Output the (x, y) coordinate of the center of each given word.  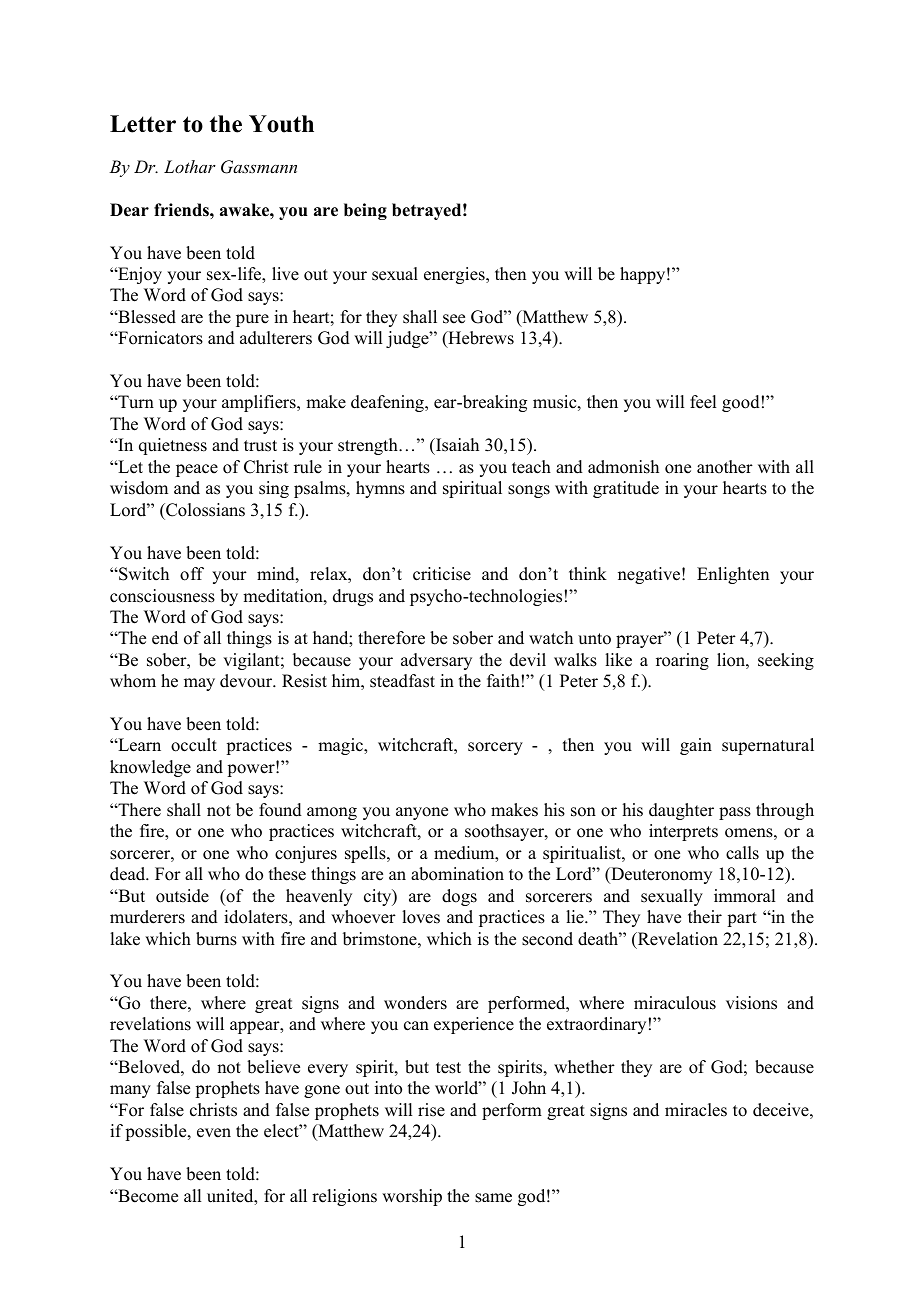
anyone (422, 813)
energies (455, 275)
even (214, 1133)
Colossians (204, 510)
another (725, 467)
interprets (683, 832)
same (493, 1198)
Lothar (190, 166)
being (365, 211)
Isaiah (456, 446)
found (280, 810)
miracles (696, 1110)
